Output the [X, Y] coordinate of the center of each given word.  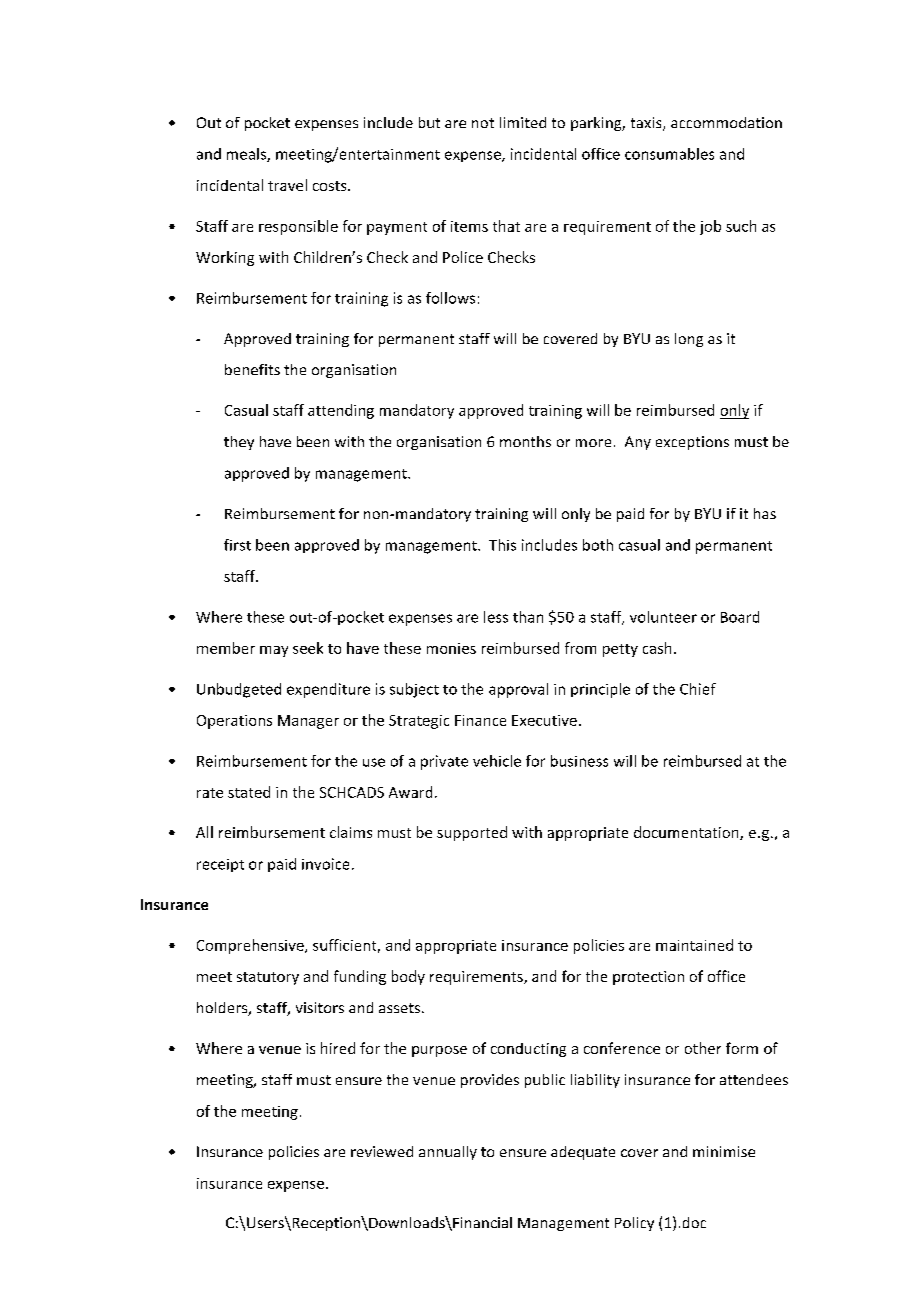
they [239, 443]
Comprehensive [251, 946]
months [525, 441]
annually [448, 1153]
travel [287, 185]
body [408, 977]
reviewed [382, 1151]
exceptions [692, 443]
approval [518, 690]
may [274, 651]
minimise [724, 1151]
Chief [698, 689]
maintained [694, 945]
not [483, 123]
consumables [669, 154]
